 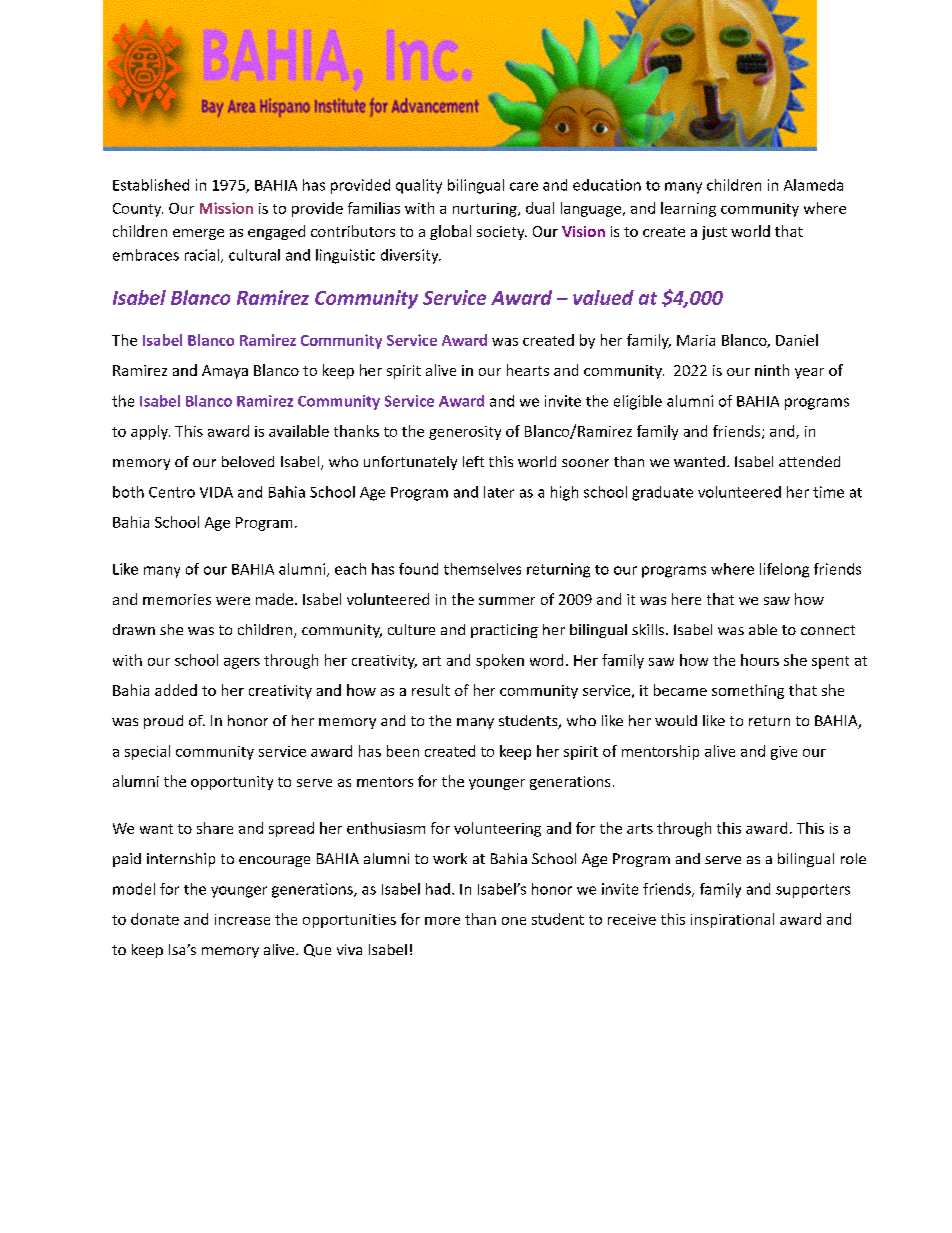 I want to click on ninth, so click(x=772, y=370).
